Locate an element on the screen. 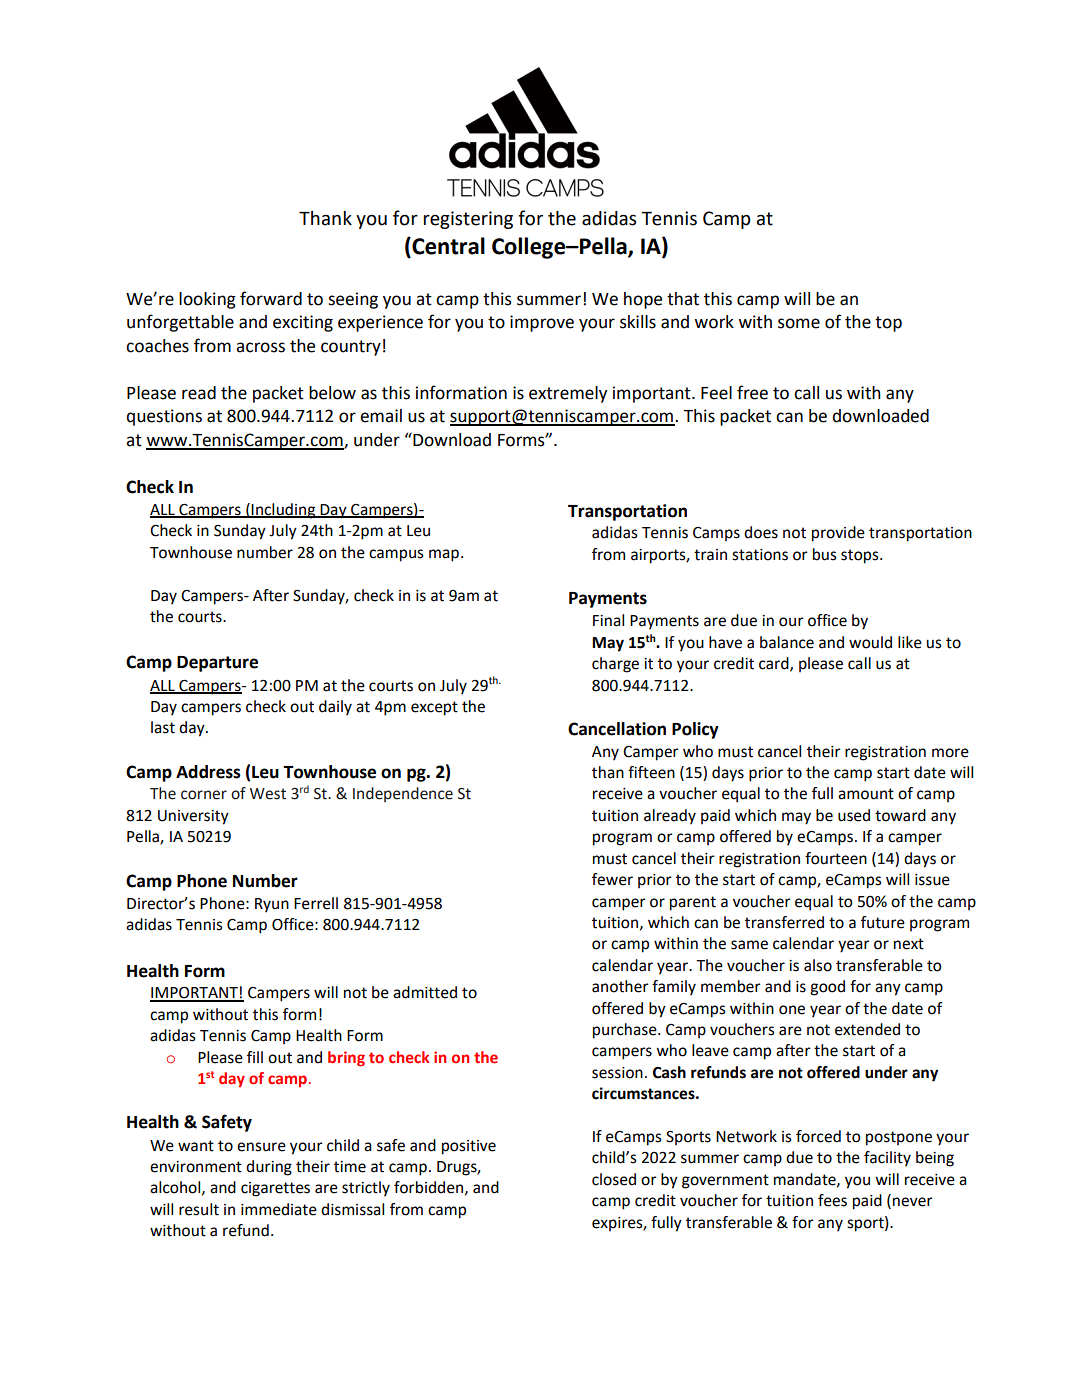 The height and width of the screenshot is (1388, 1073). daily is located at coordinates (335, 708).
